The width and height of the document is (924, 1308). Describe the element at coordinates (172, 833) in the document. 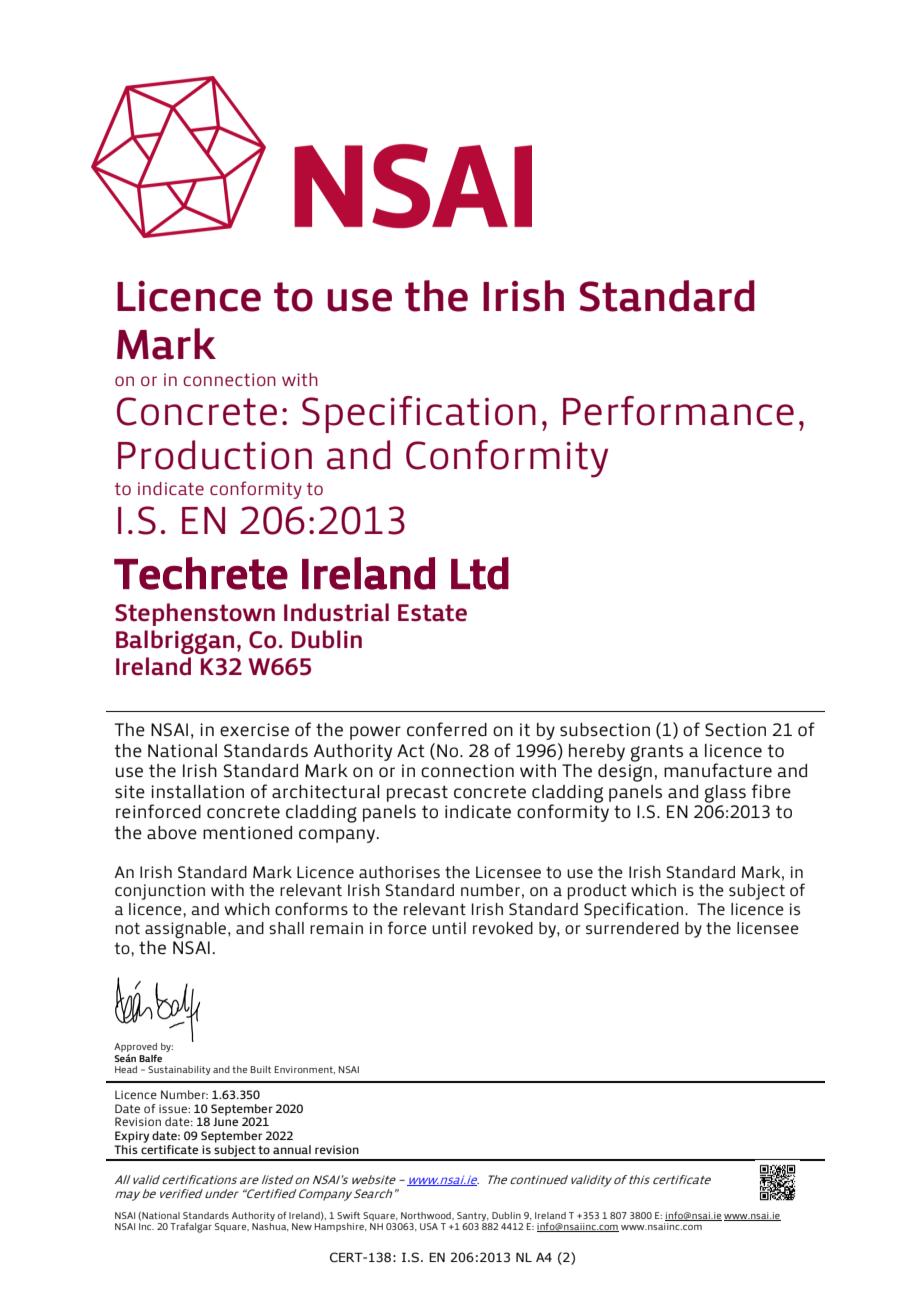

I see `above` at that location.
